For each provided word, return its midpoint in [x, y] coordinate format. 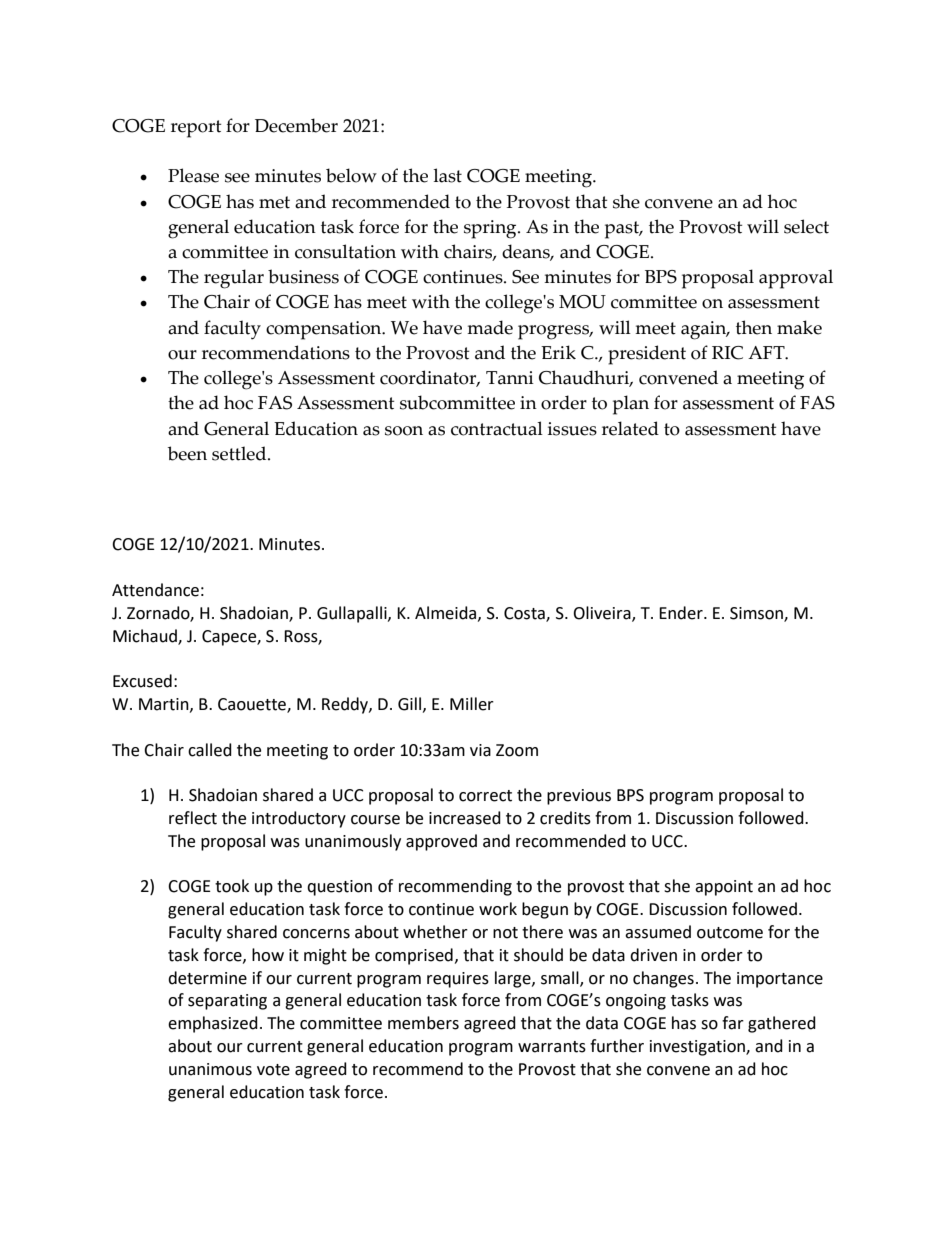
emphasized [213, 1024]
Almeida [447, 613]
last [447, 175]
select [806, 226]
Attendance [155, 590]
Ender [682, 613]
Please [193, 175]
